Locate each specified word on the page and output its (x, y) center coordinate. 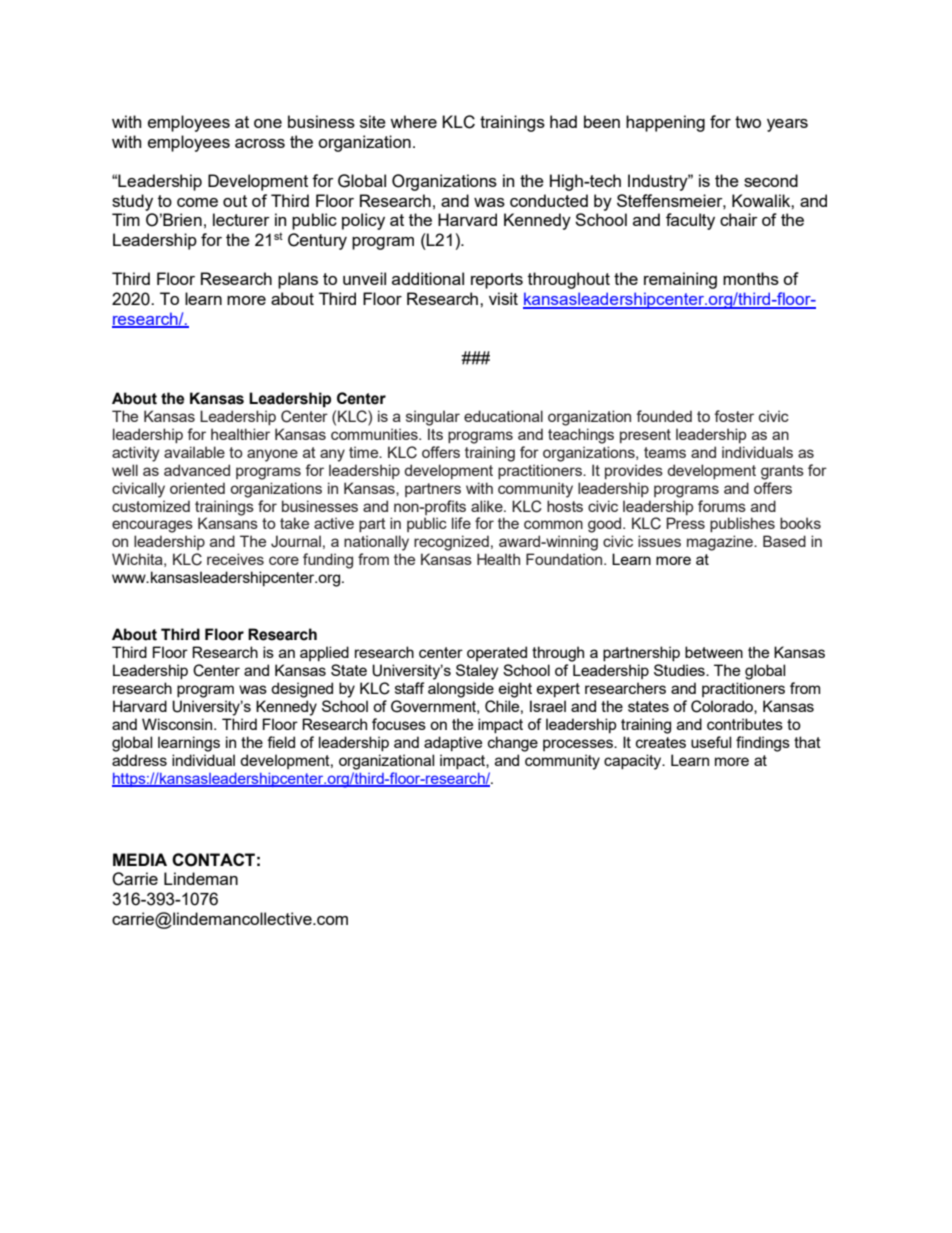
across (260, 143)
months (751, 278)
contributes (745, 724)
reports (497, 281)
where (413, 121)
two (748, 122)
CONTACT (213, 860)
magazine (721, 543)
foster (734, 416)
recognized (451, 543)
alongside (461, 690)
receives (235, 559)
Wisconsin (178, 724)
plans (298, 280)
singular (433, 418)
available (194, 452)
